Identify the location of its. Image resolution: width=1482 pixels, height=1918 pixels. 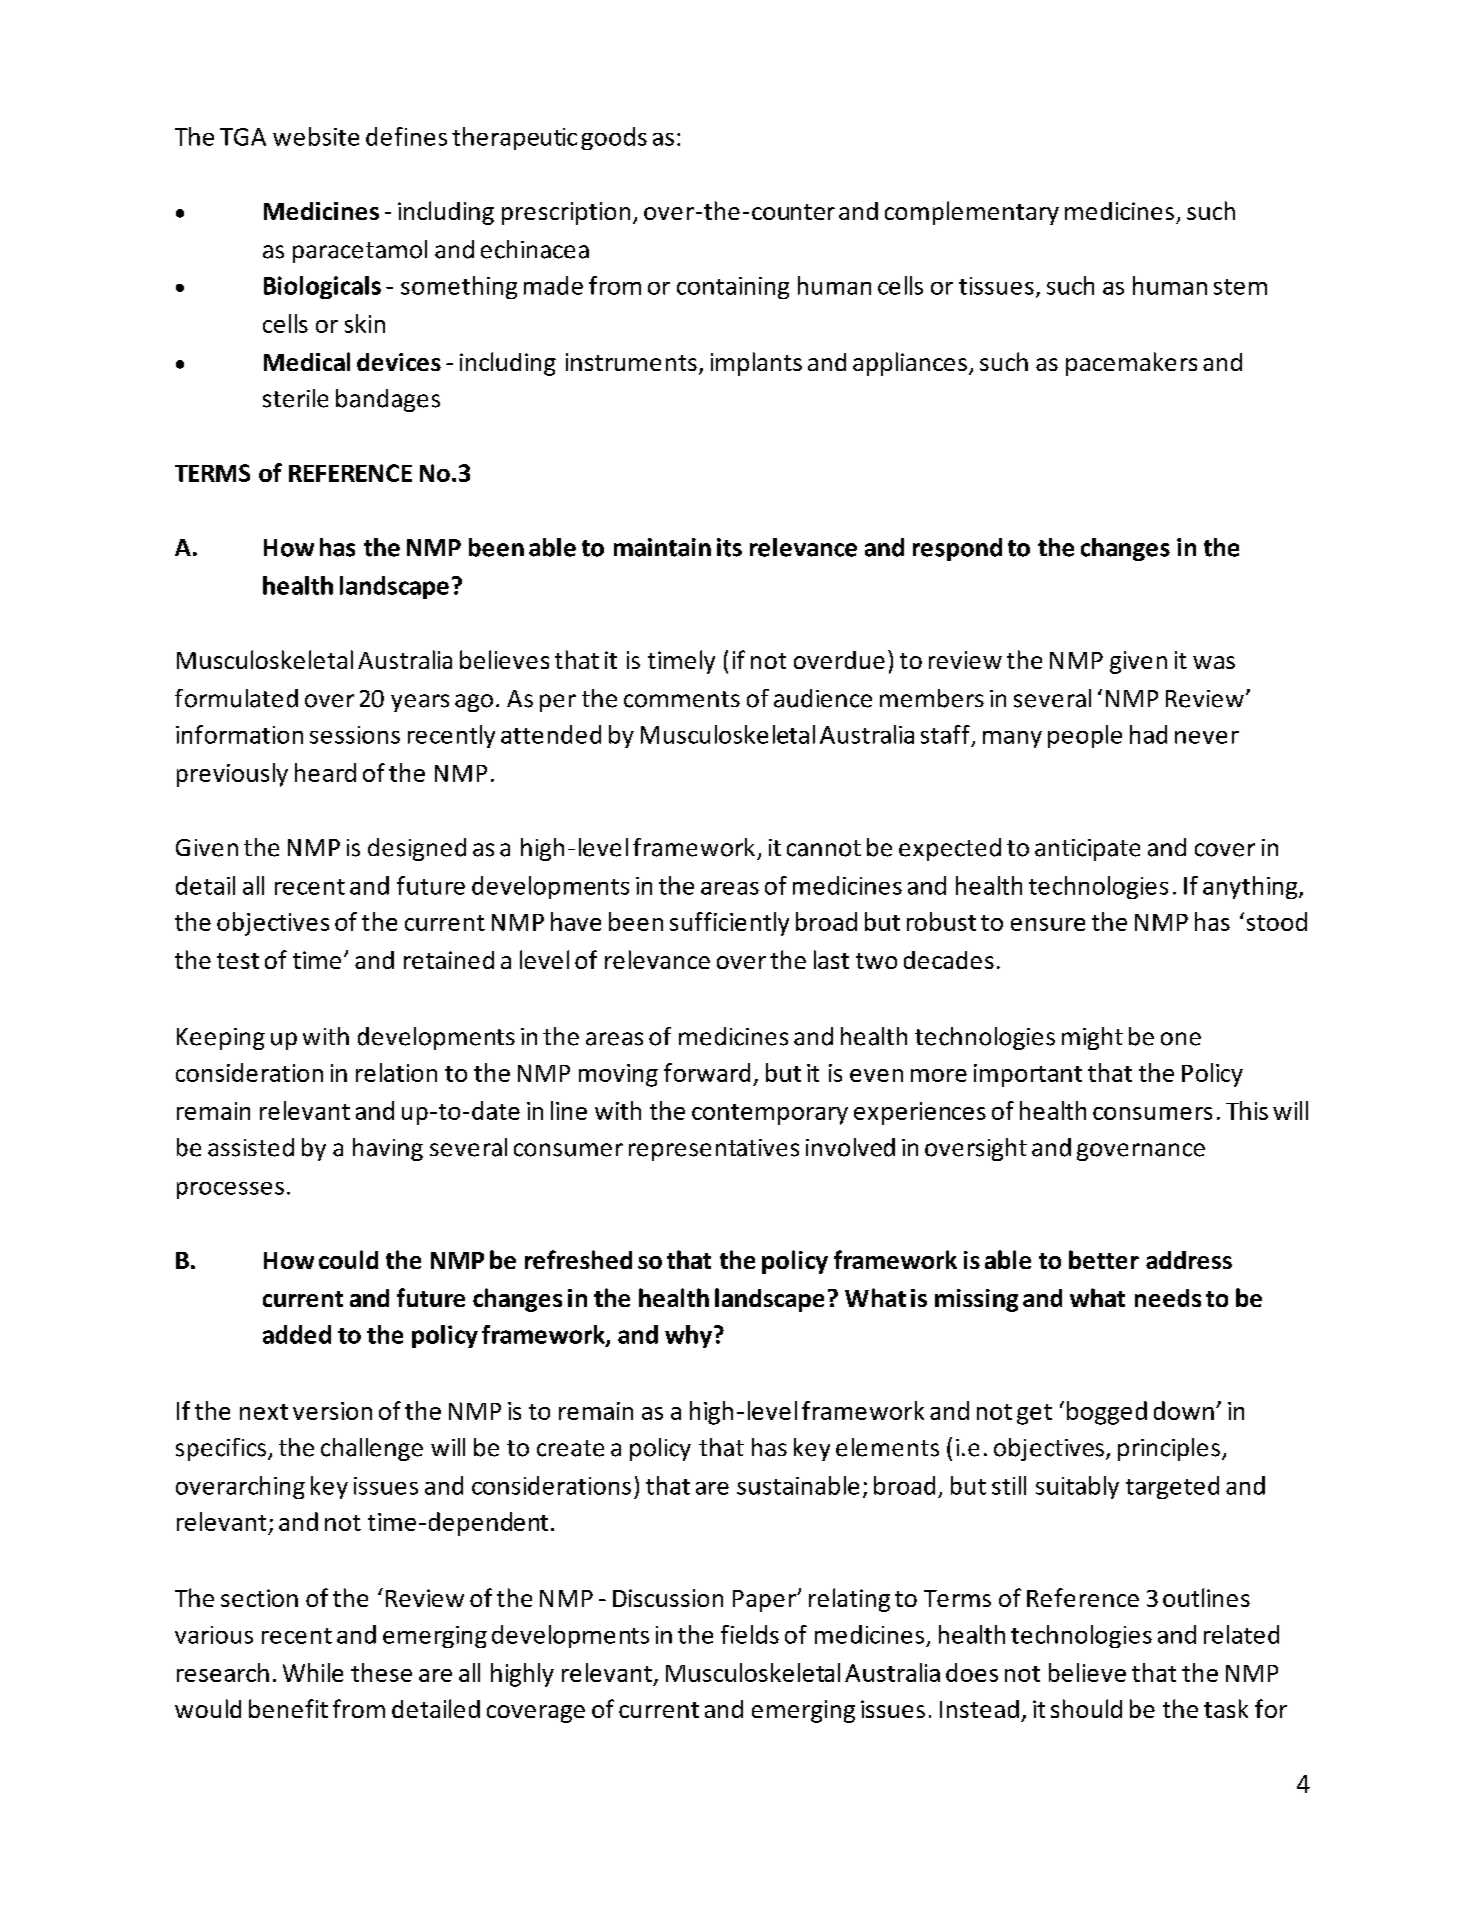
(729, 547).
